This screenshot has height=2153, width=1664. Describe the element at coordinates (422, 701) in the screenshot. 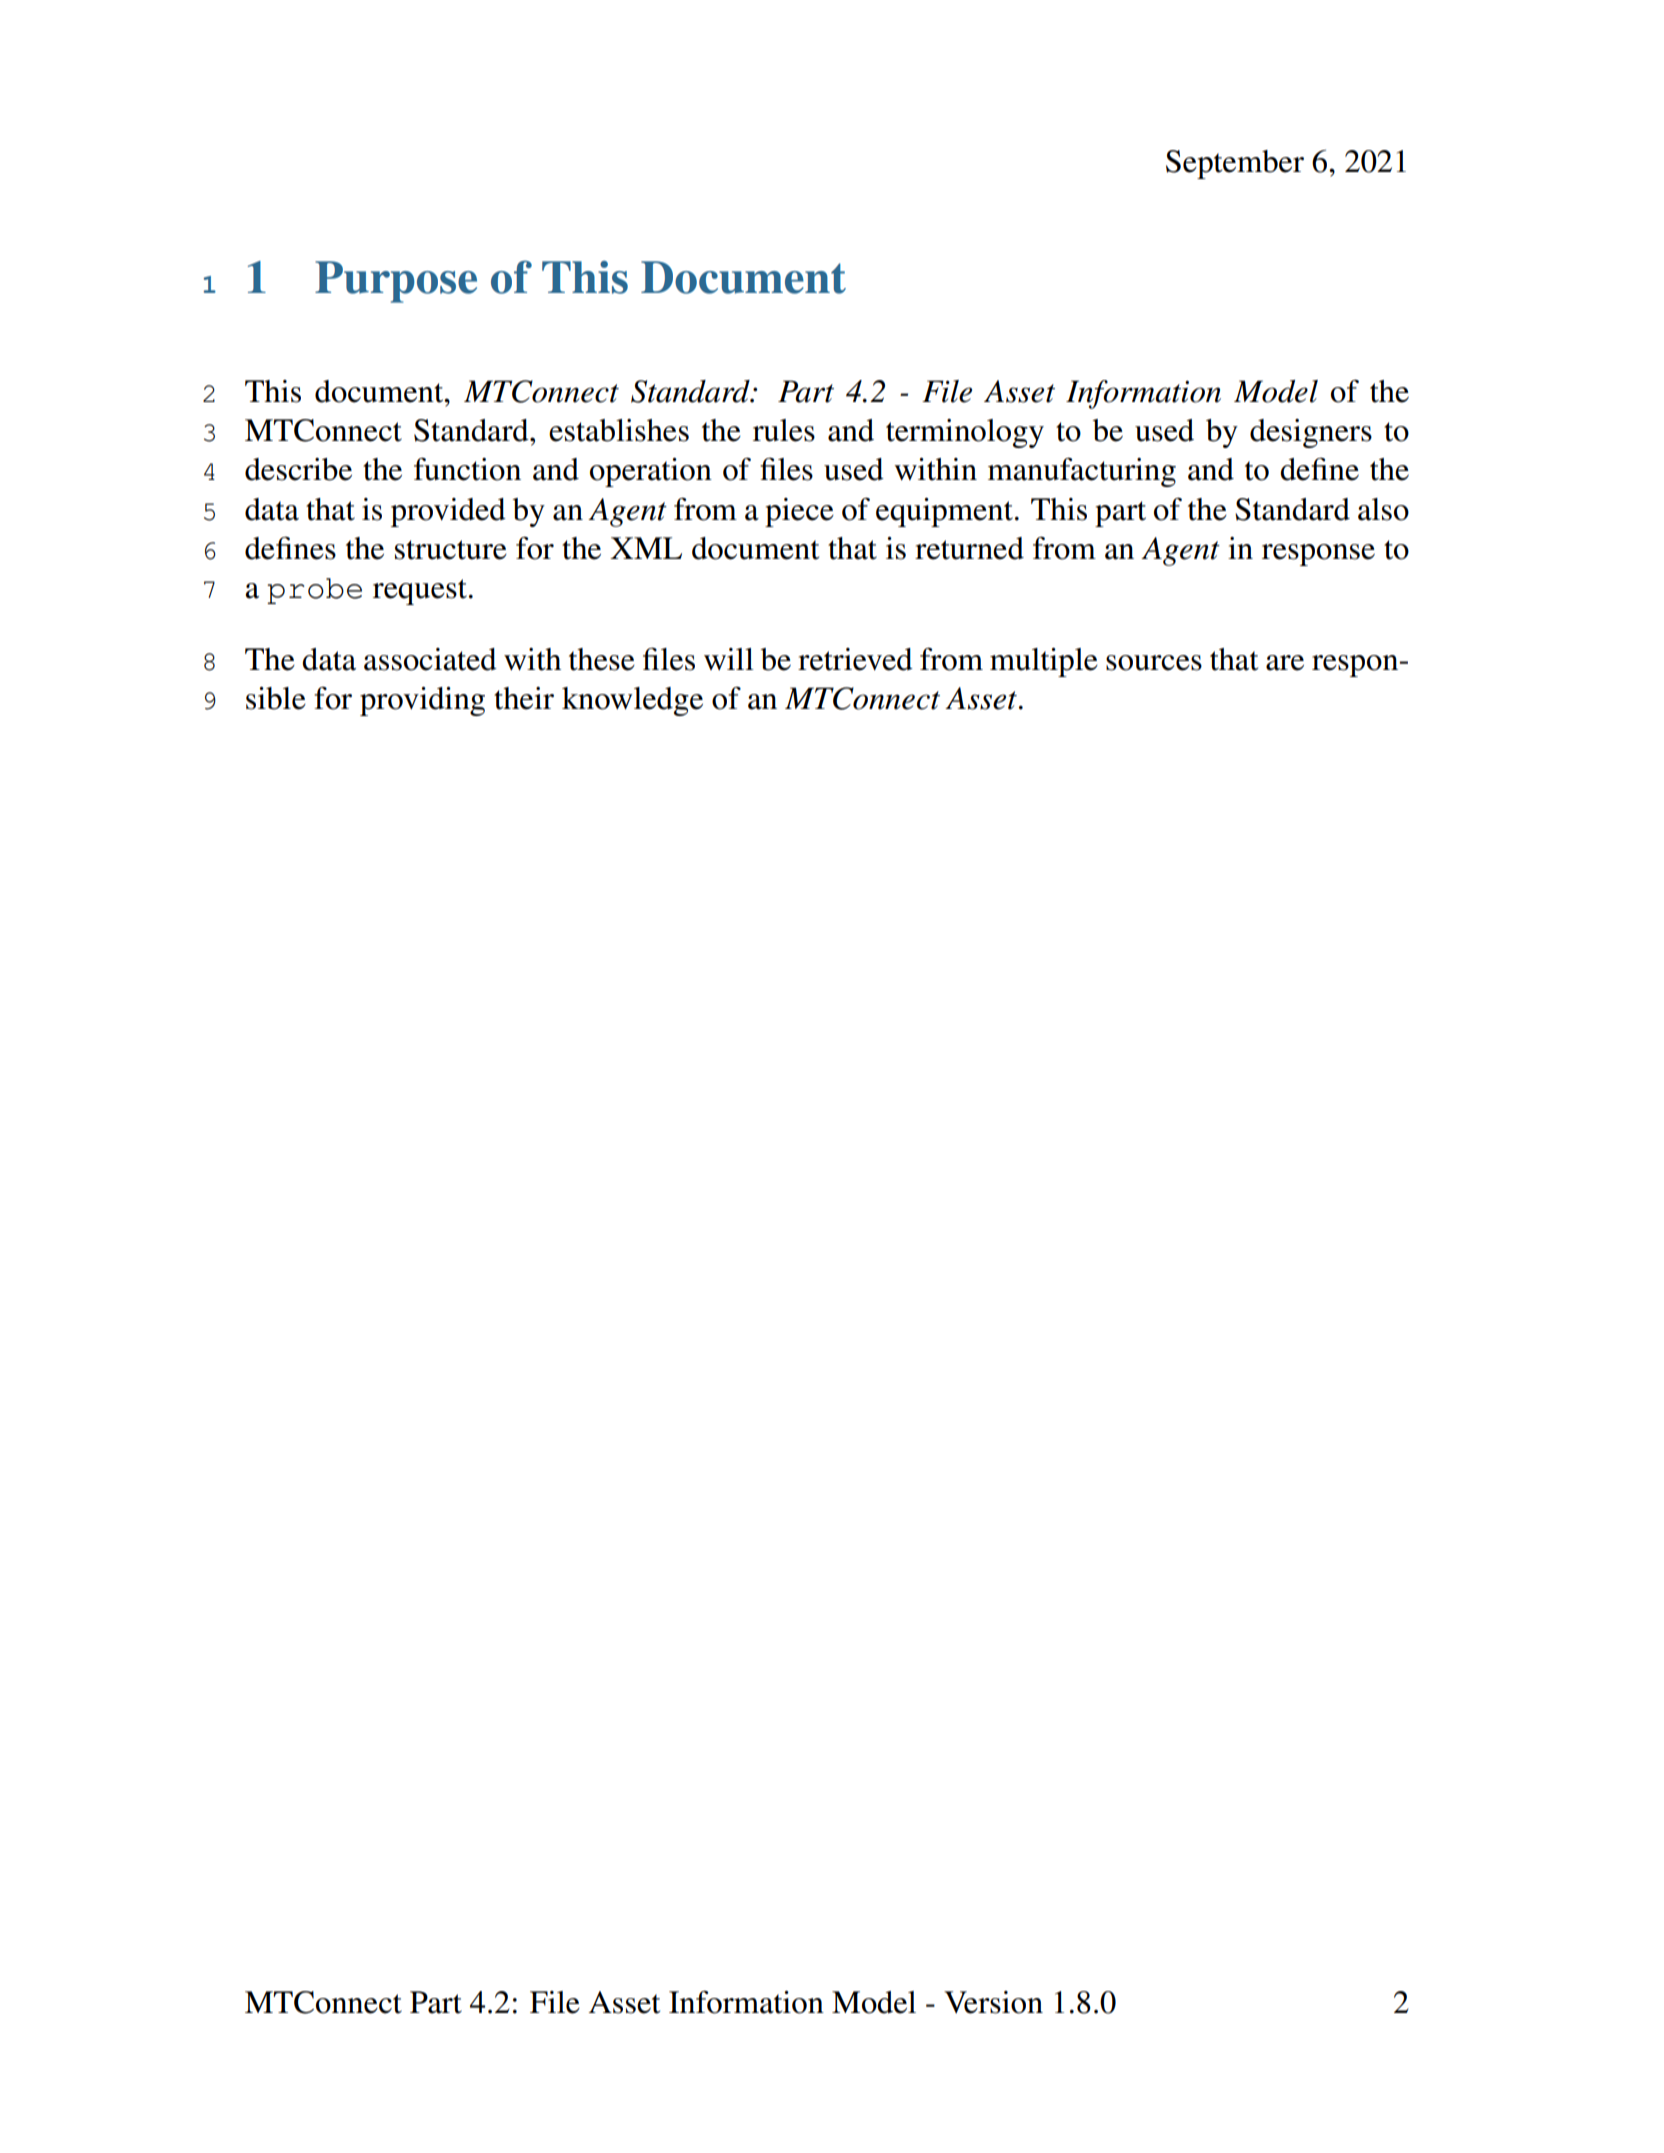

I see `providing` at that location.
